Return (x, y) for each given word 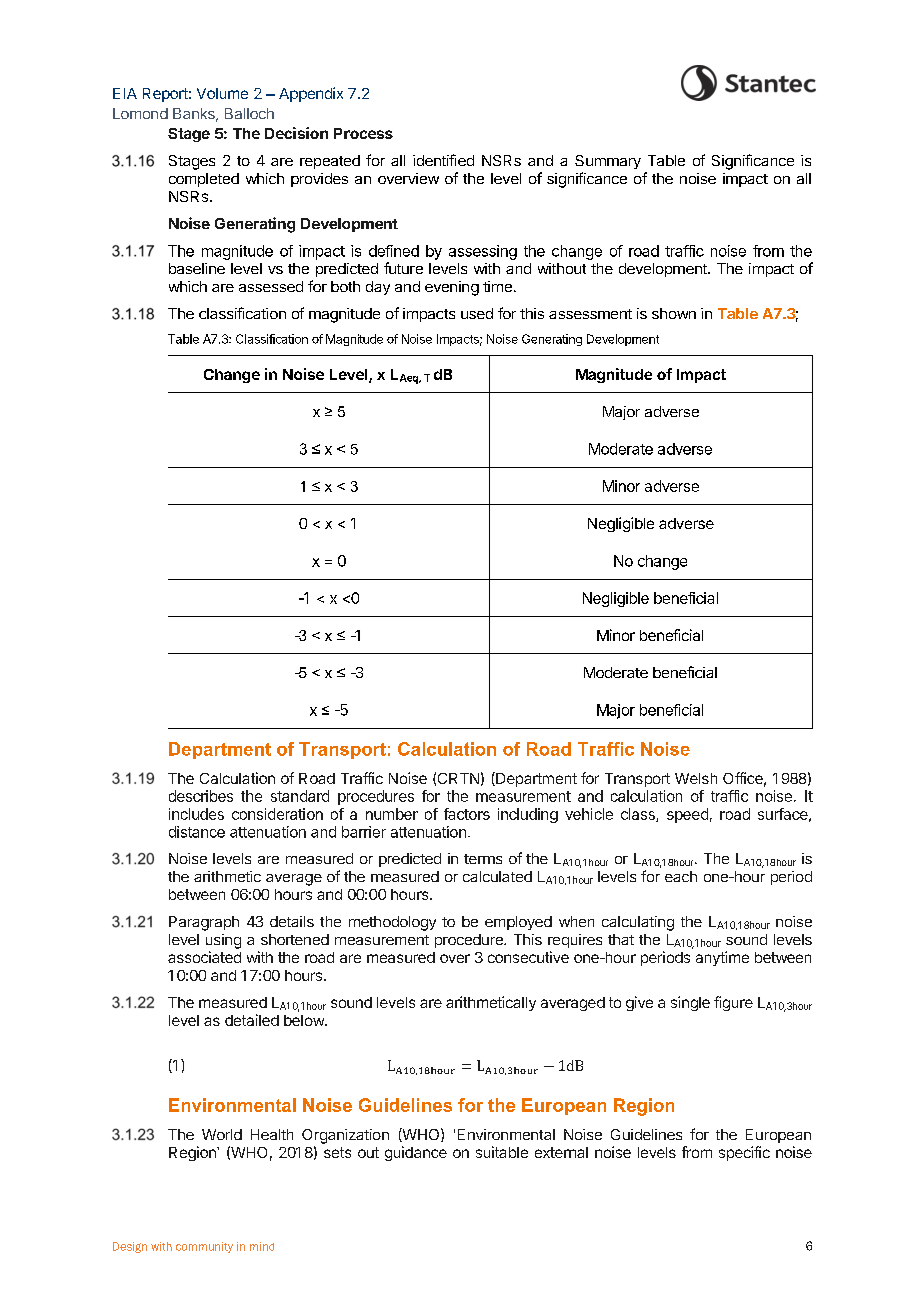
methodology (392, 923)
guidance (416, 1153)
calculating (638, 923)
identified (443, 160)
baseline (197, 268)
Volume (222, 93)
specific (744, 1153)
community (204, 1247)
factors (467, 814)
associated (204, 957)
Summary (608, 162)
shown (674, 313)
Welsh (696, 778)
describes (201, 796)
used (477, 313)
